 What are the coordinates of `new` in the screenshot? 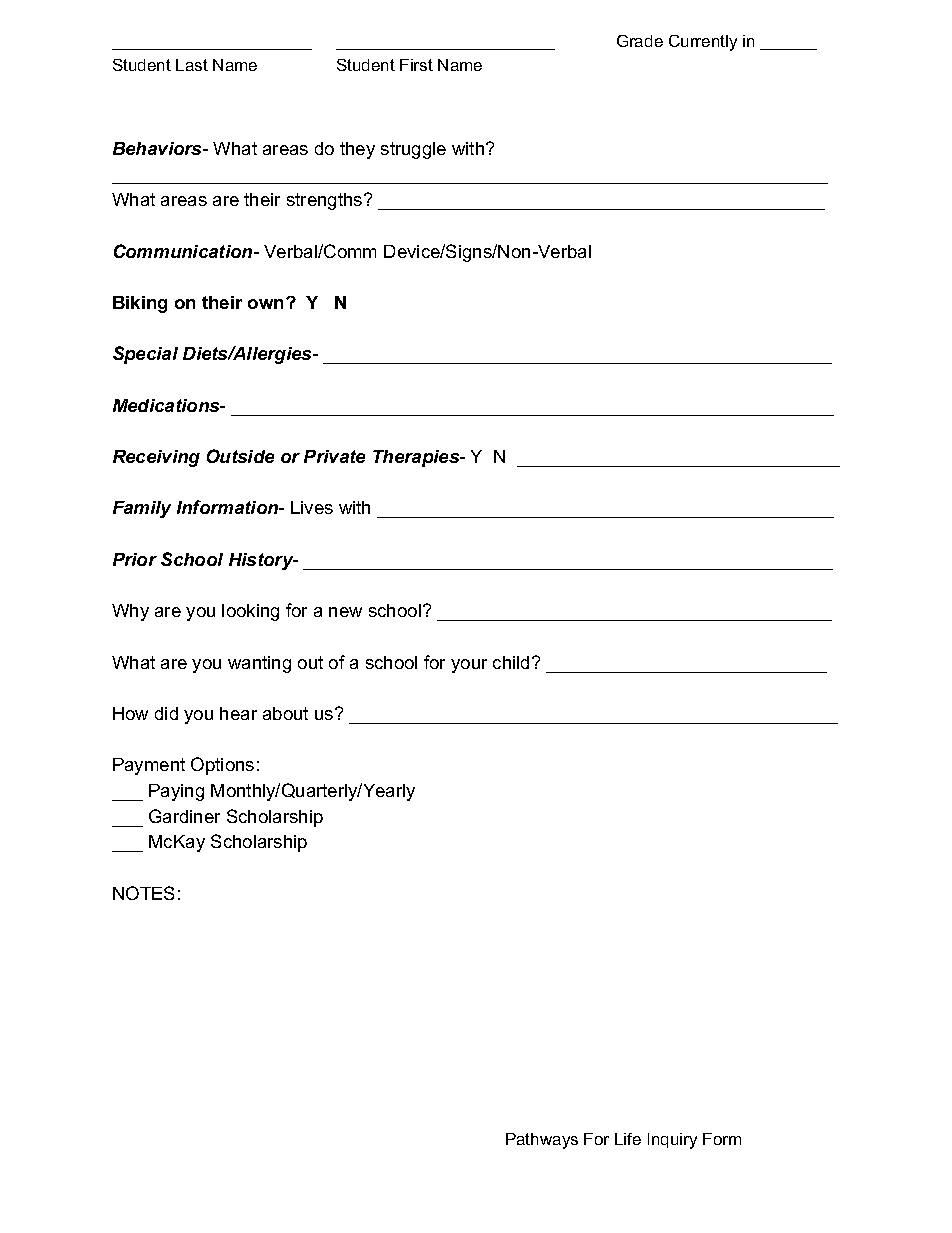 It's located at (345, 612).
